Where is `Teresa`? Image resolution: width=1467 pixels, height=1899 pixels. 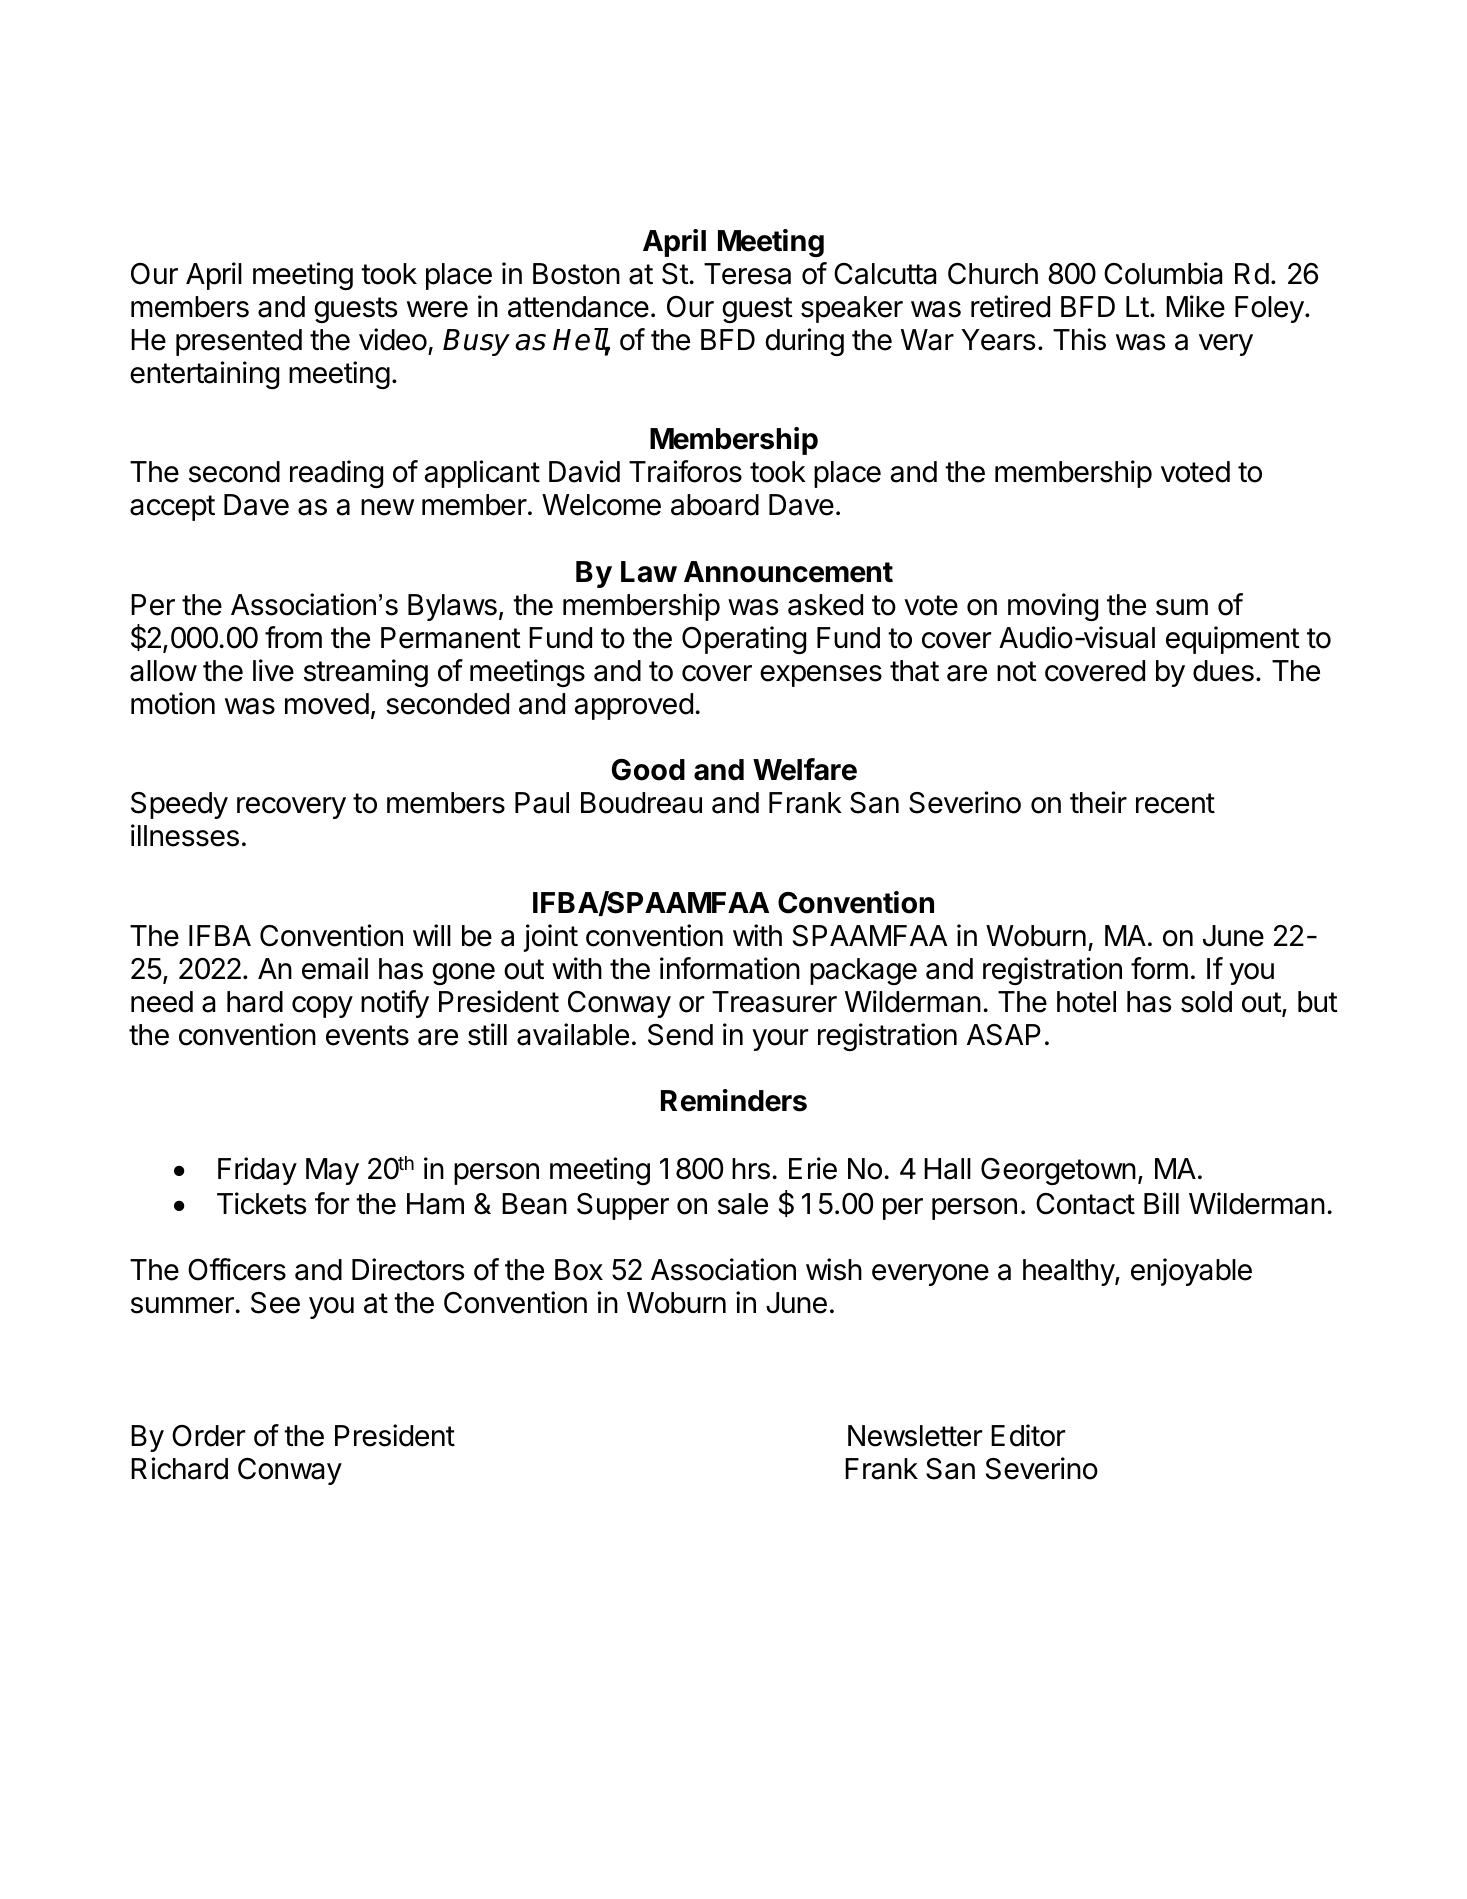 Teresa is located at coordinates (747, 274).
